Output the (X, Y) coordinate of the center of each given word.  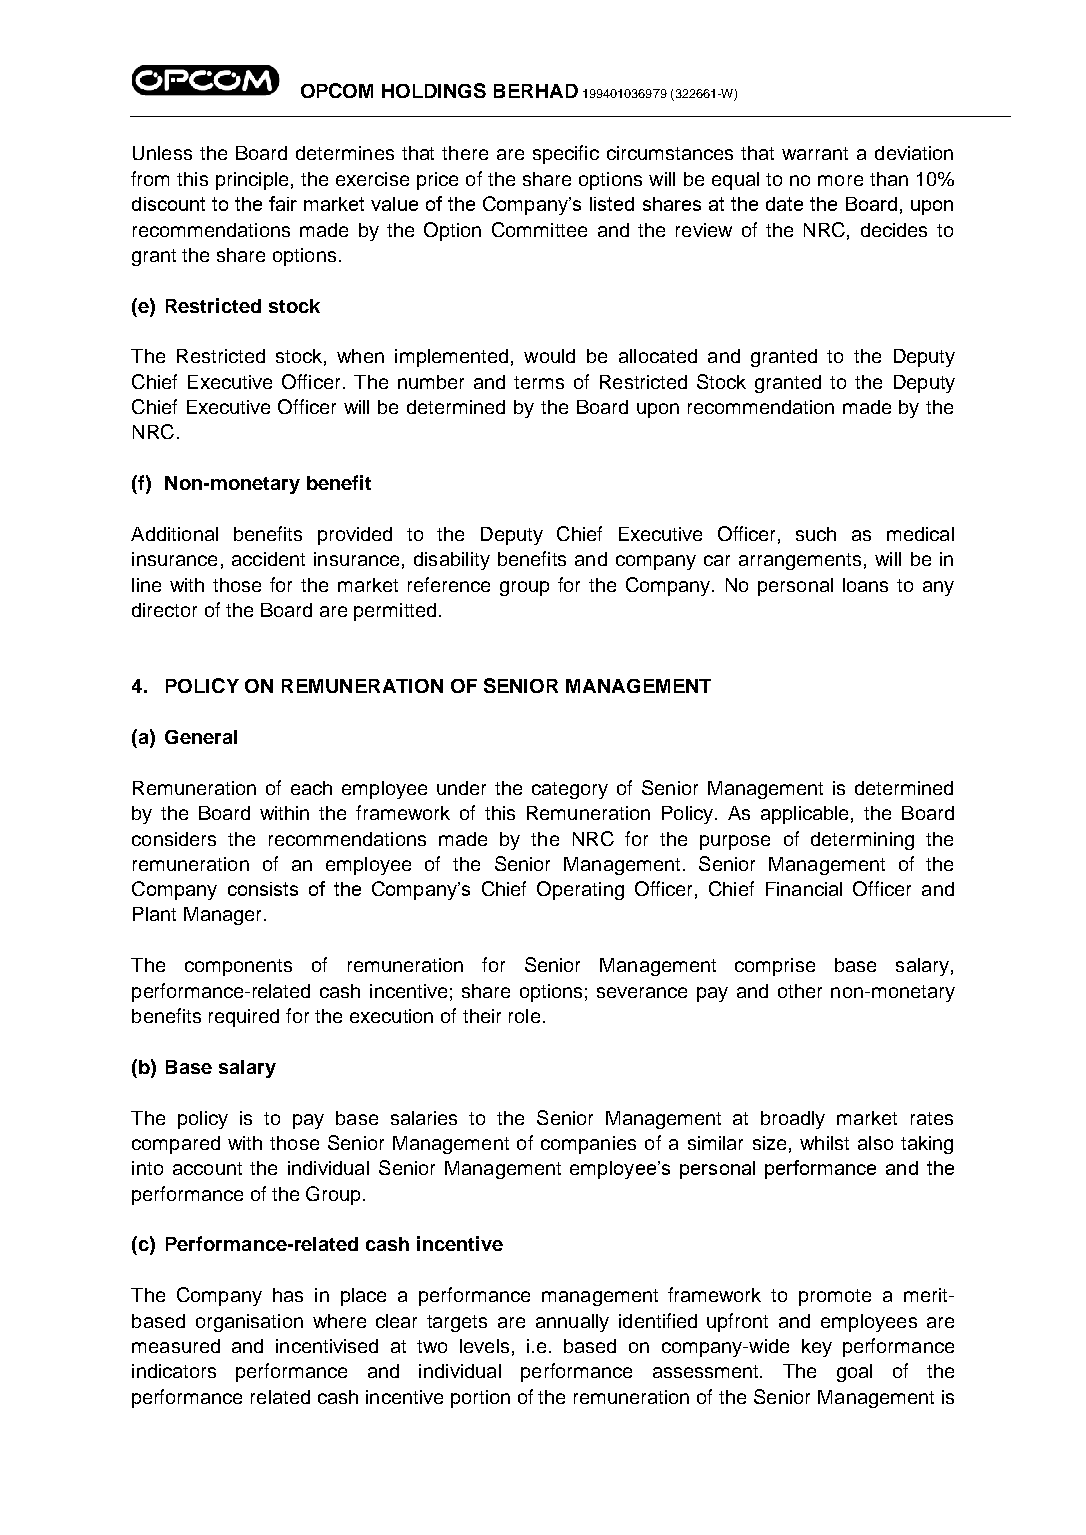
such (816, 534)
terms (539, 382)
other (800, 991)
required (244, 1018)
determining (862, 841)
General (201, 737)
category (570, 790)
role (524, 1016)
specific (566, 154)
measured (176, 1346)
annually (572, 1323)
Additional (174, 534)
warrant (815, 153)
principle (252, 181)
